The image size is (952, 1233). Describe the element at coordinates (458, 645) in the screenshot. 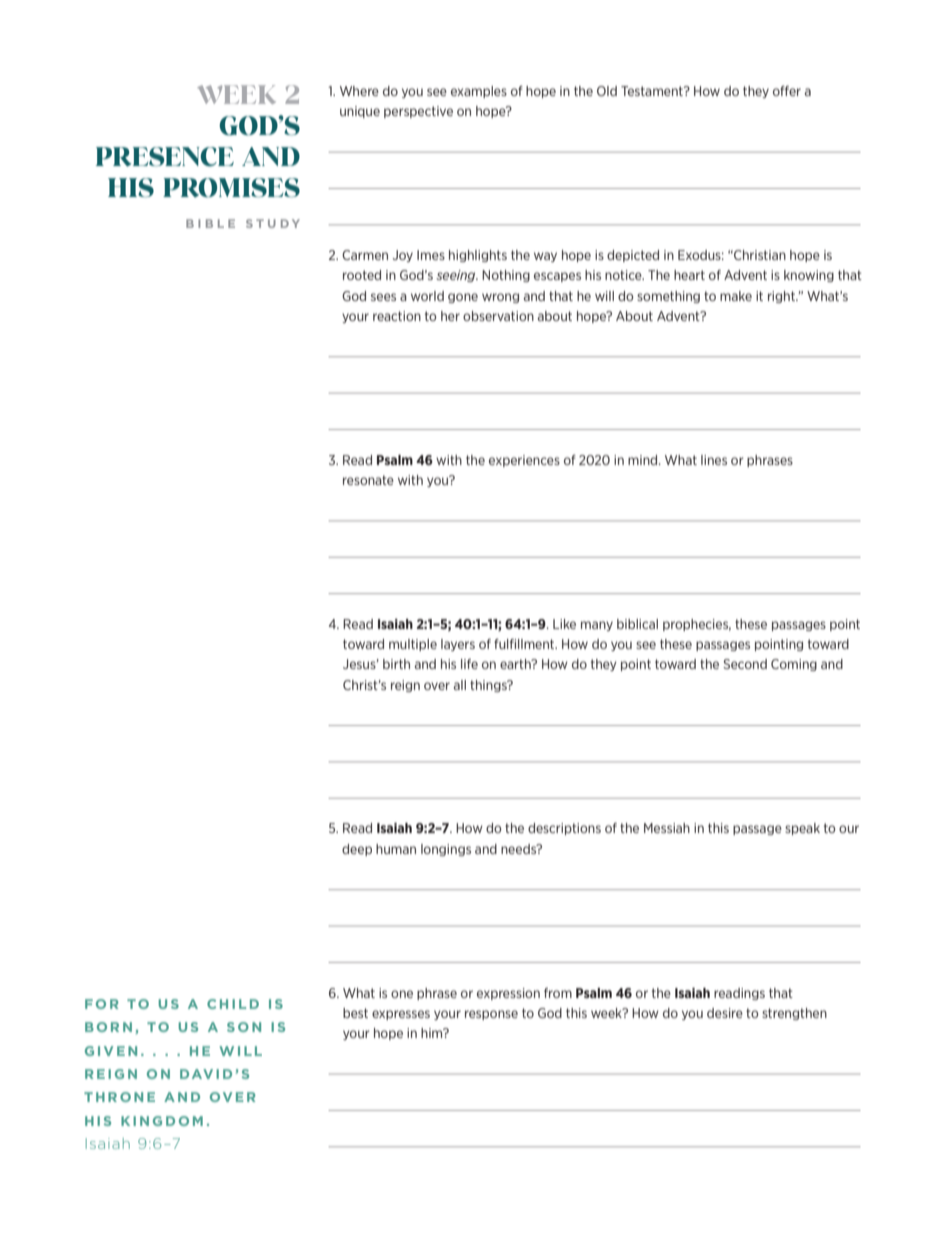

I see `layers` at that location.
